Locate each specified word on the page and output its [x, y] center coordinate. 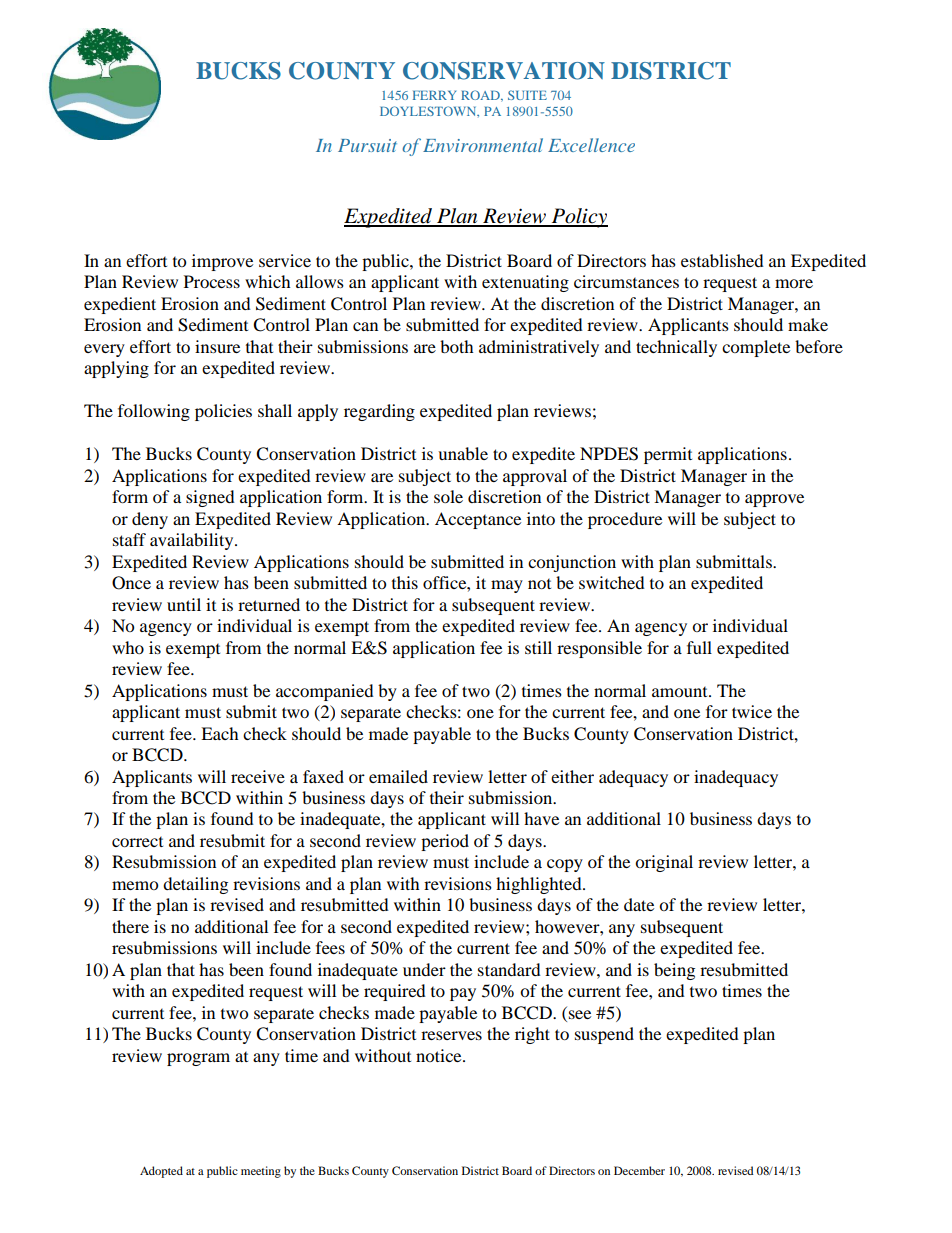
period [445, 842]
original [664, 863]
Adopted [161, 1172]
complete [756, 348]
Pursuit [367, 145]
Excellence [591, 145]
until [184, 604]
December [639, 1170]
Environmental [483, 145]
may [507, 586]
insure [217, 346]
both [457, 346]
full [699, 647]
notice [440, 1055]
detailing [195, 885]
